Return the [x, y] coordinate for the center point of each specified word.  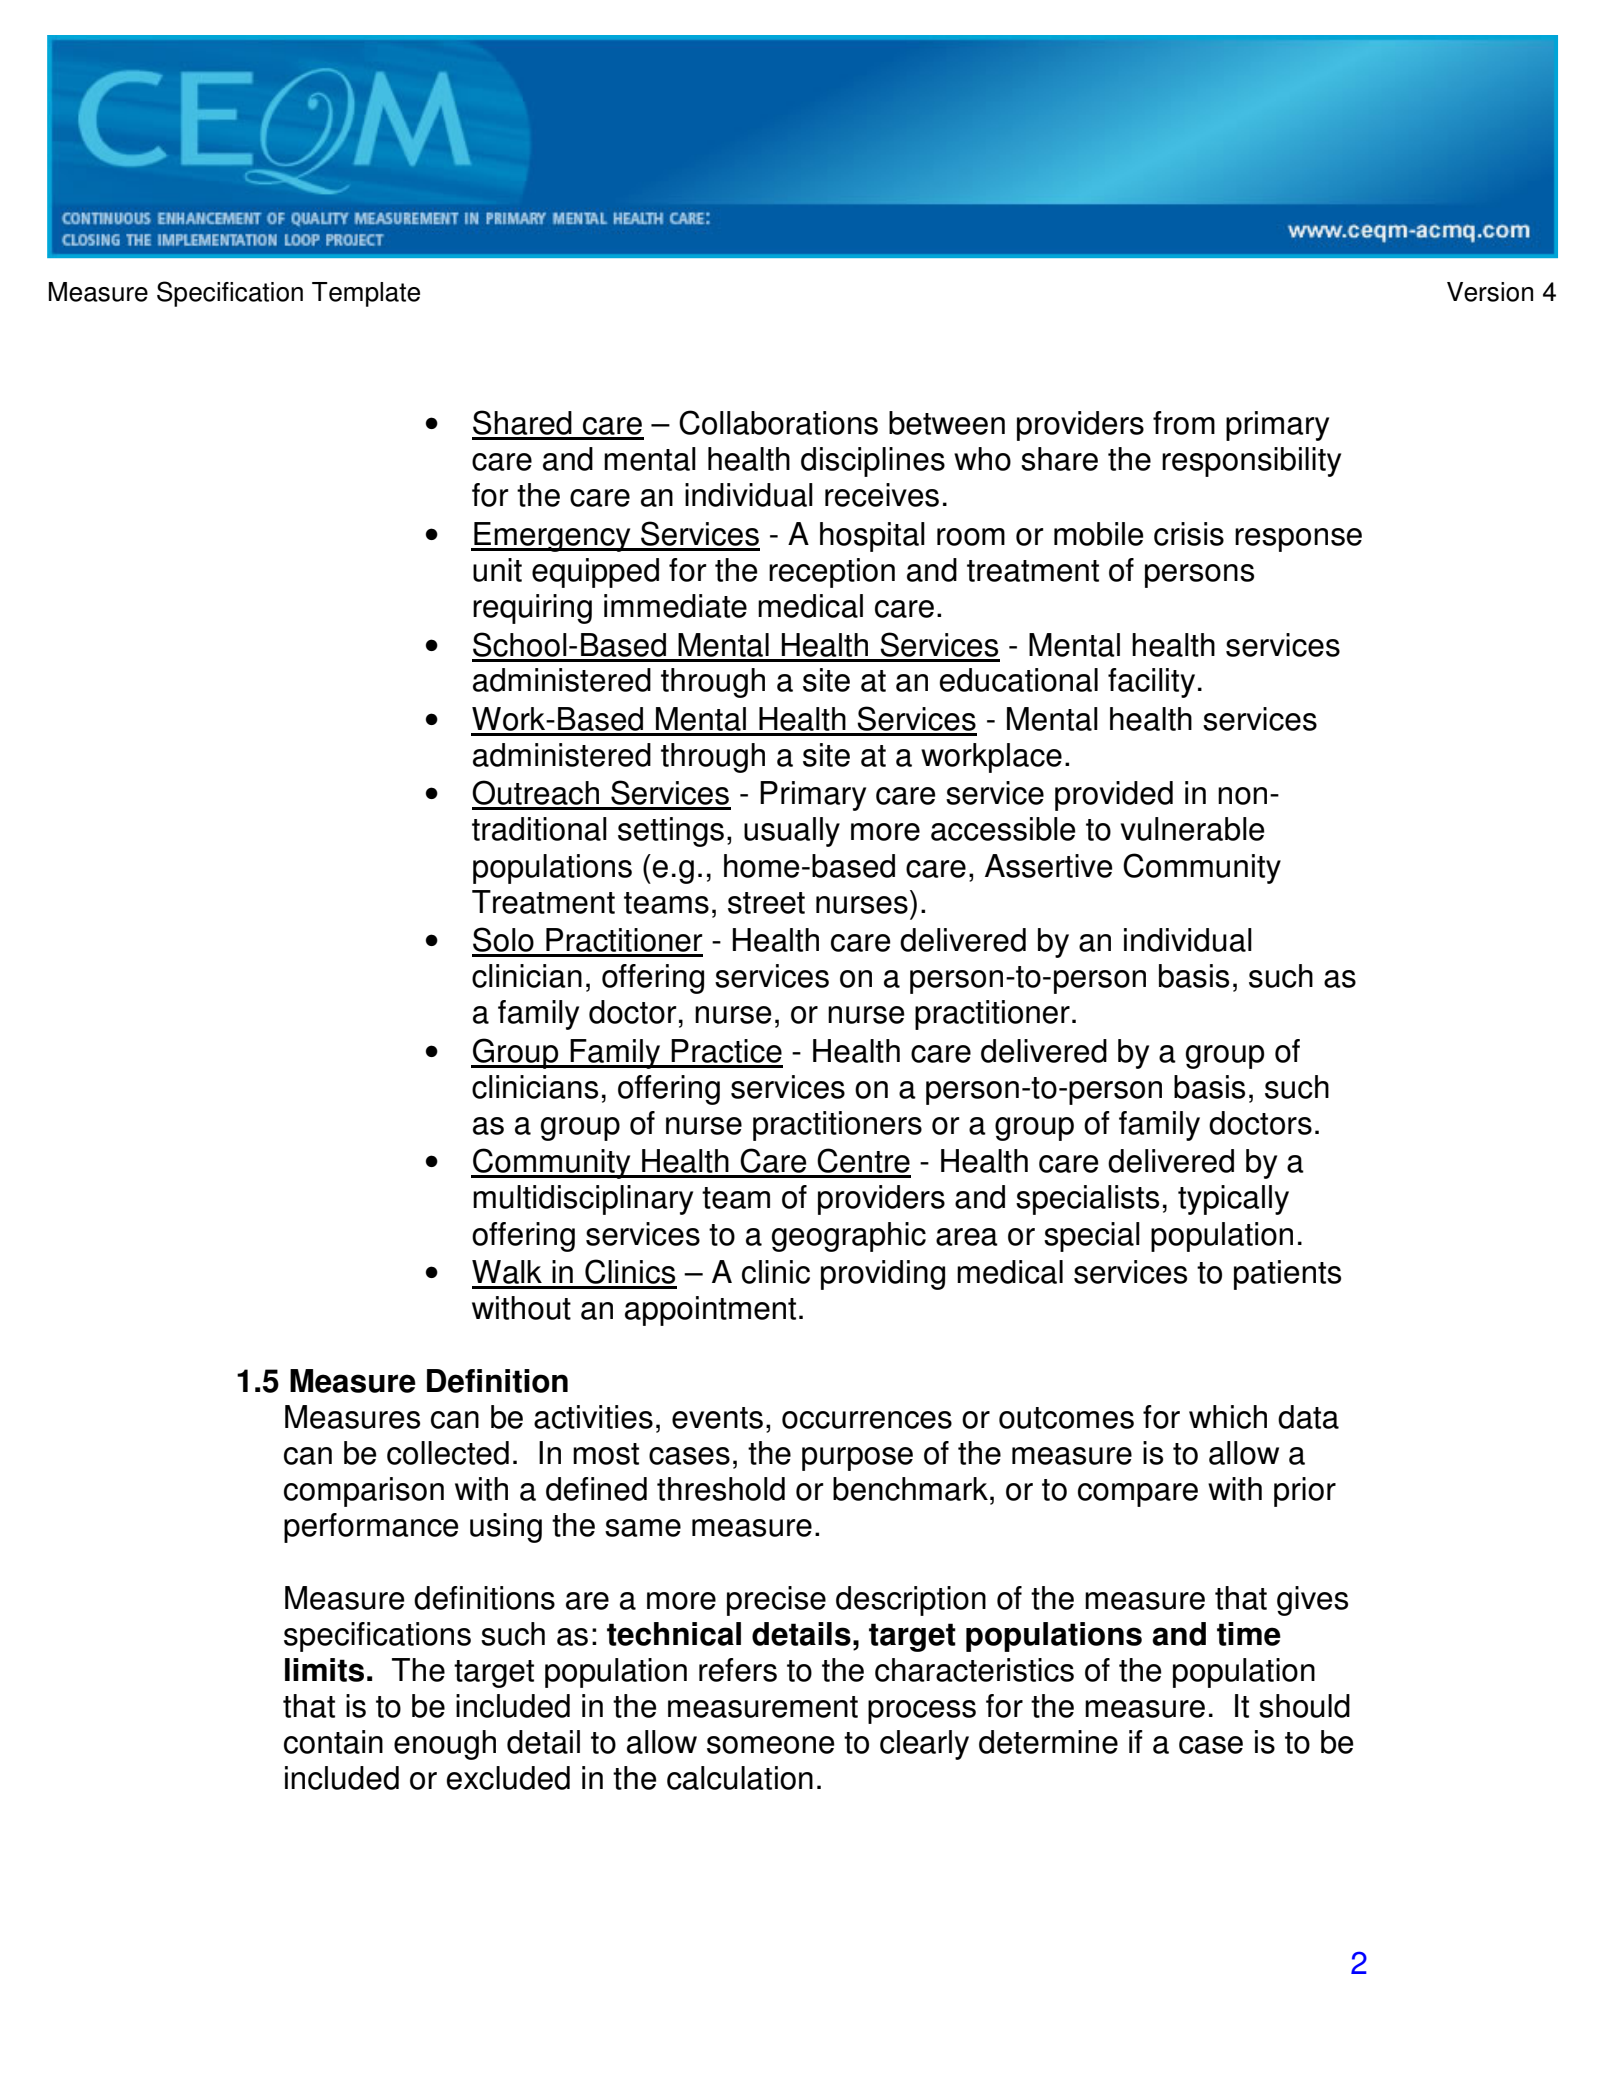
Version [1490, 292]
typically [1233, 1200]
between [947, 423]
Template [366, 294]
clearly [924, 1745]
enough [445, 1745]
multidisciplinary [583, 1200]
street [766, 903]
